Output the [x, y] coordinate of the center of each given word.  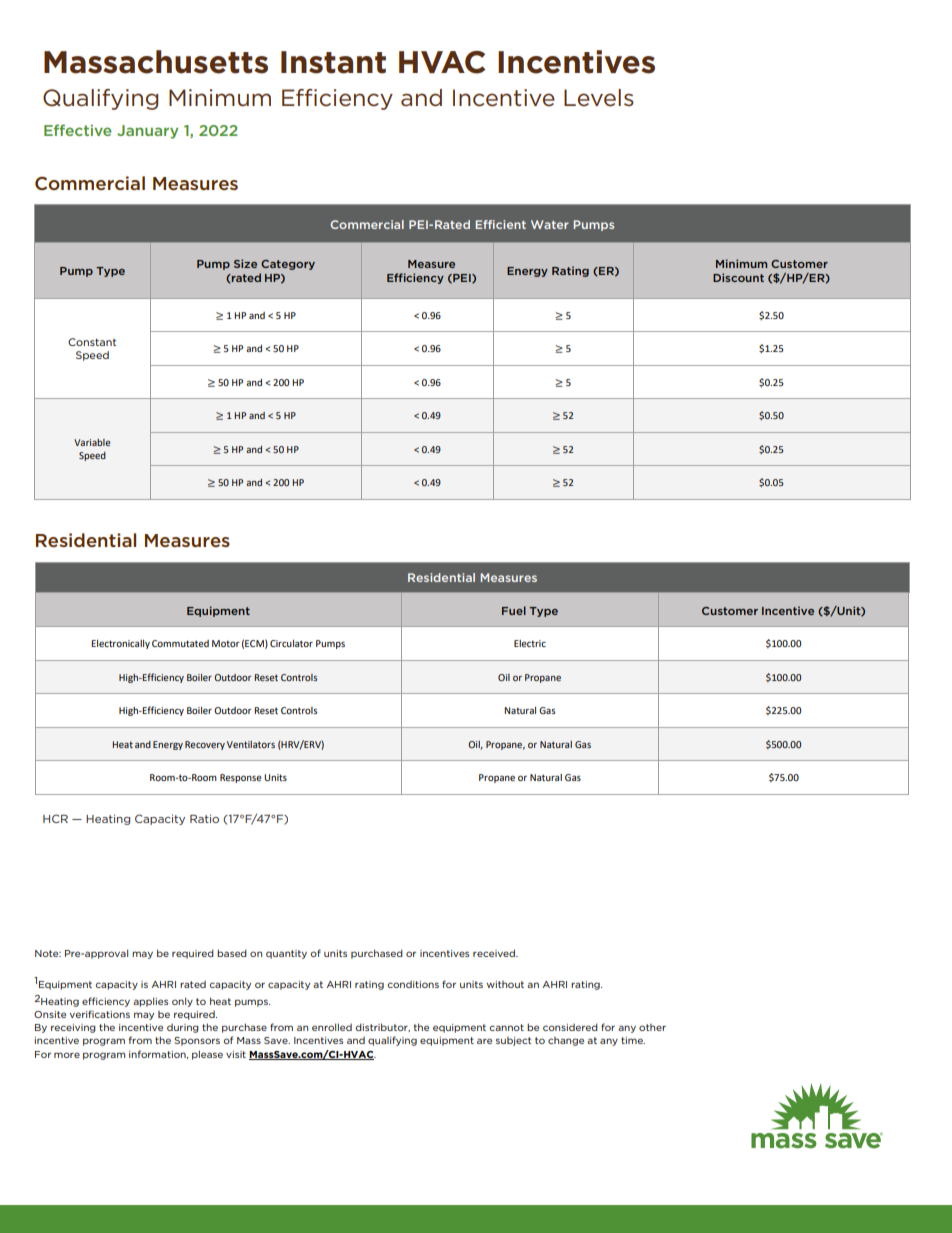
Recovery [205, 745]
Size [245, 263]
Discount [738, 277]
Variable [92, 442]
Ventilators [251, 744]
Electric [530, 643]
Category [288, 265]
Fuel [514, 610]
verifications [100, 1014]
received [495, 953]
